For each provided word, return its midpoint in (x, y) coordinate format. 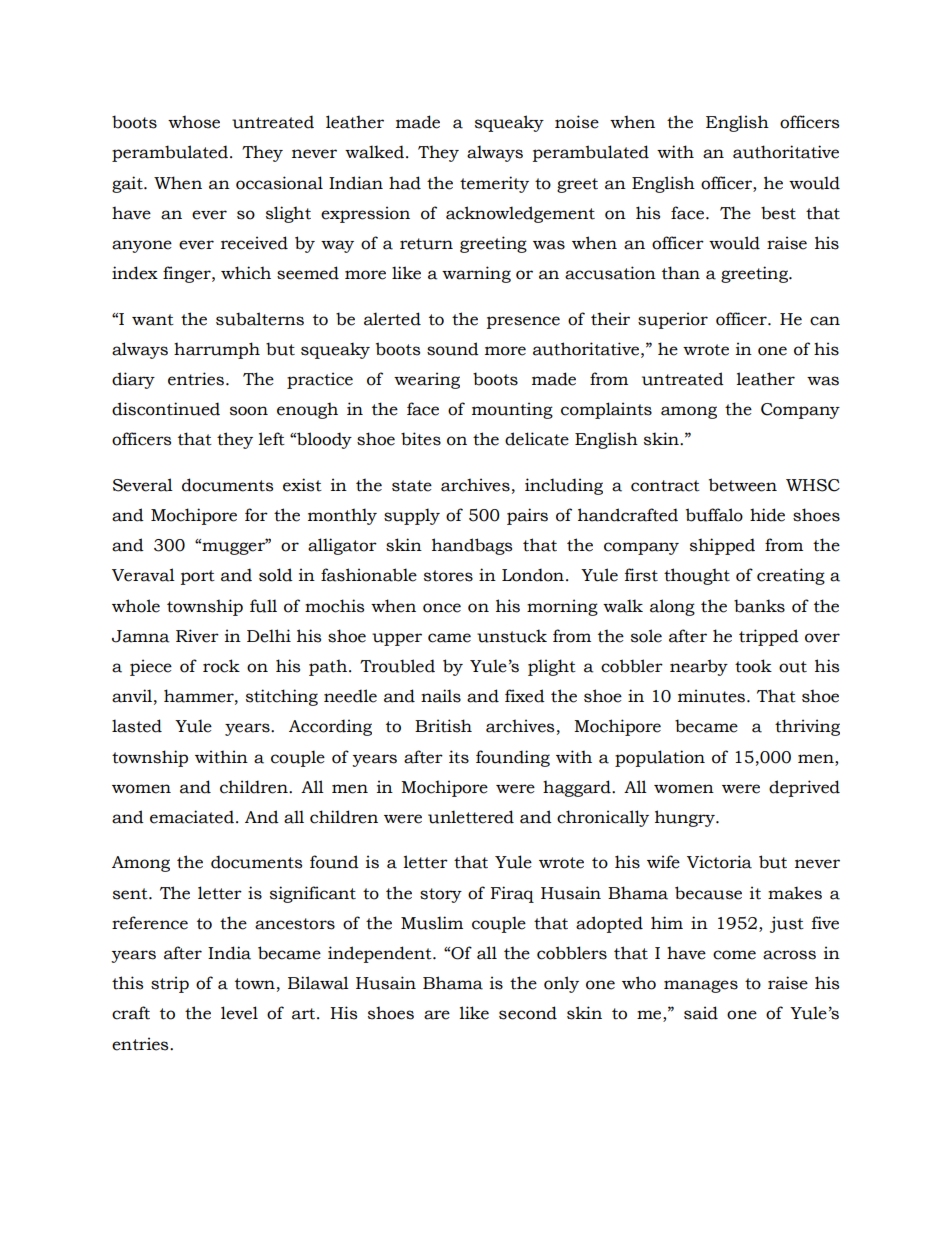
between (743, 485)
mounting (512, 410)
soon (249, 411)
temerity (494, 184)
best (778, 213)
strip (170, 984)
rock (221, 666)
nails (441, 696)
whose (194, 122)
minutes (713, 696)
